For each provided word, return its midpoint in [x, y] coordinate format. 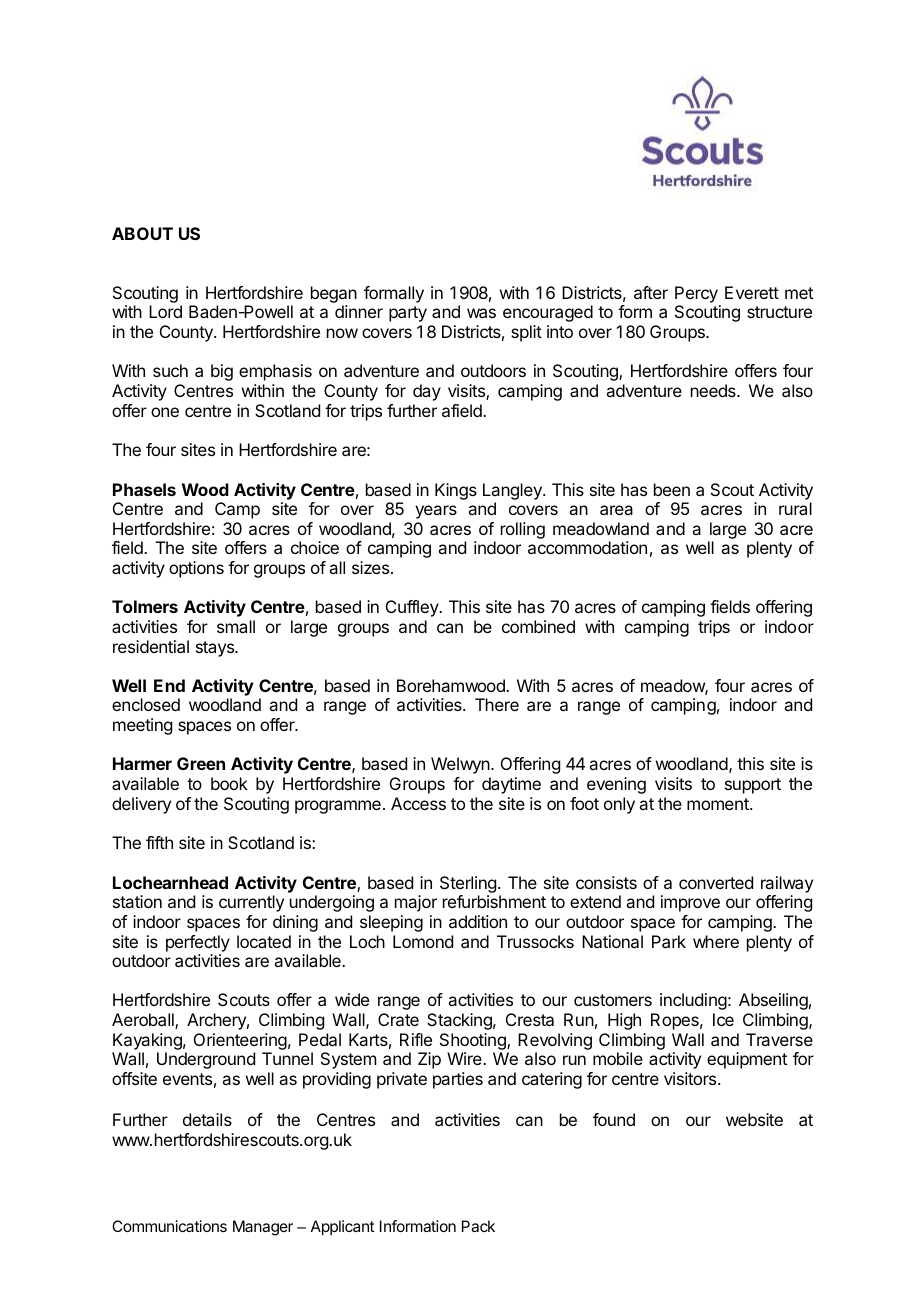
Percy [697, 296]
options [196, 569]
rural [795, 508]
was [481, 313]
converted [716, 882]
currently [251, 903]
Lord [165, 311]
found [614, 1119]
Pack [478, 1226]
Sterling [468, 884]
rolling [523, 530]
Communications [169, 1226]
